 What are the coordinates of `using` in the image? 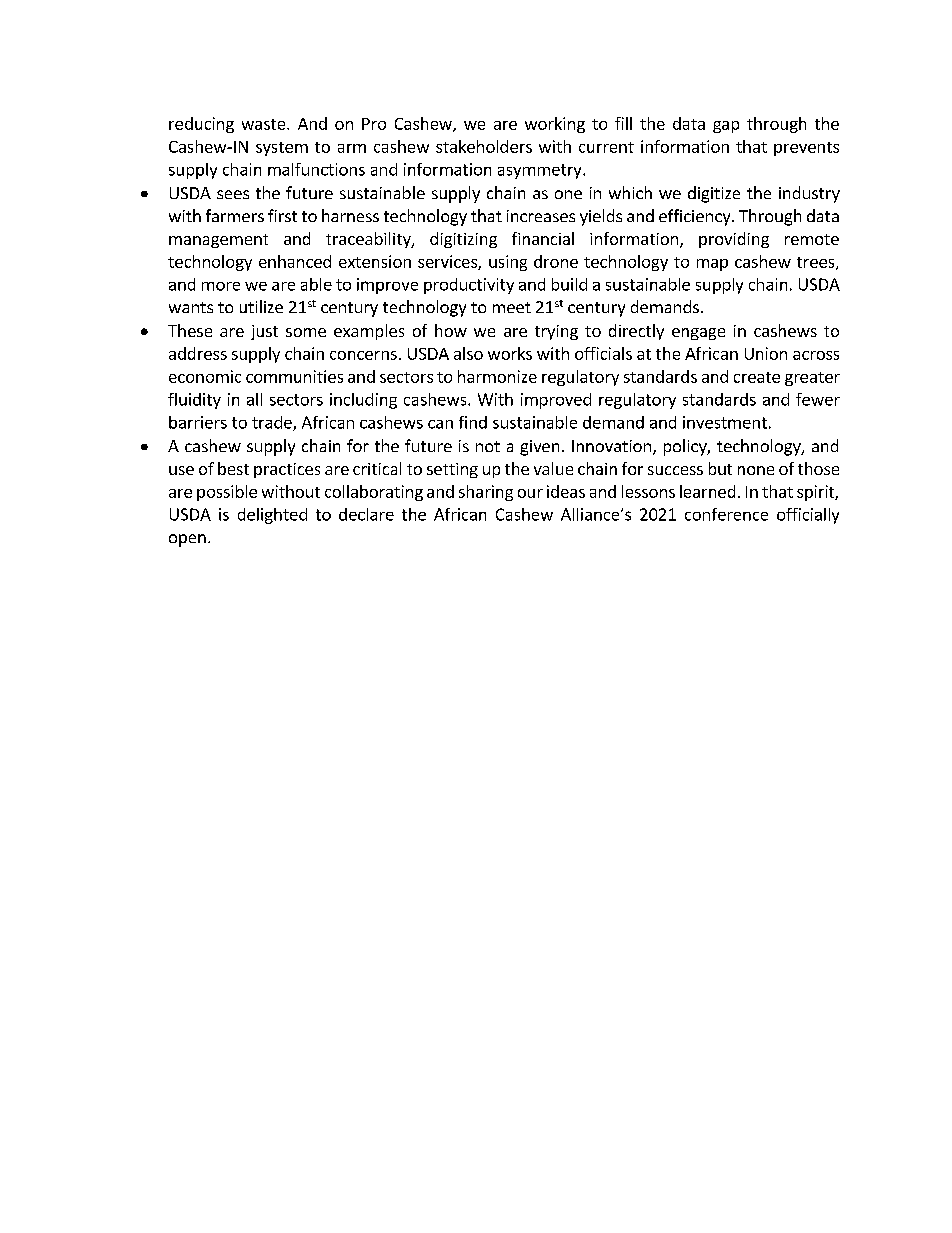 It's located at (508, 263).
